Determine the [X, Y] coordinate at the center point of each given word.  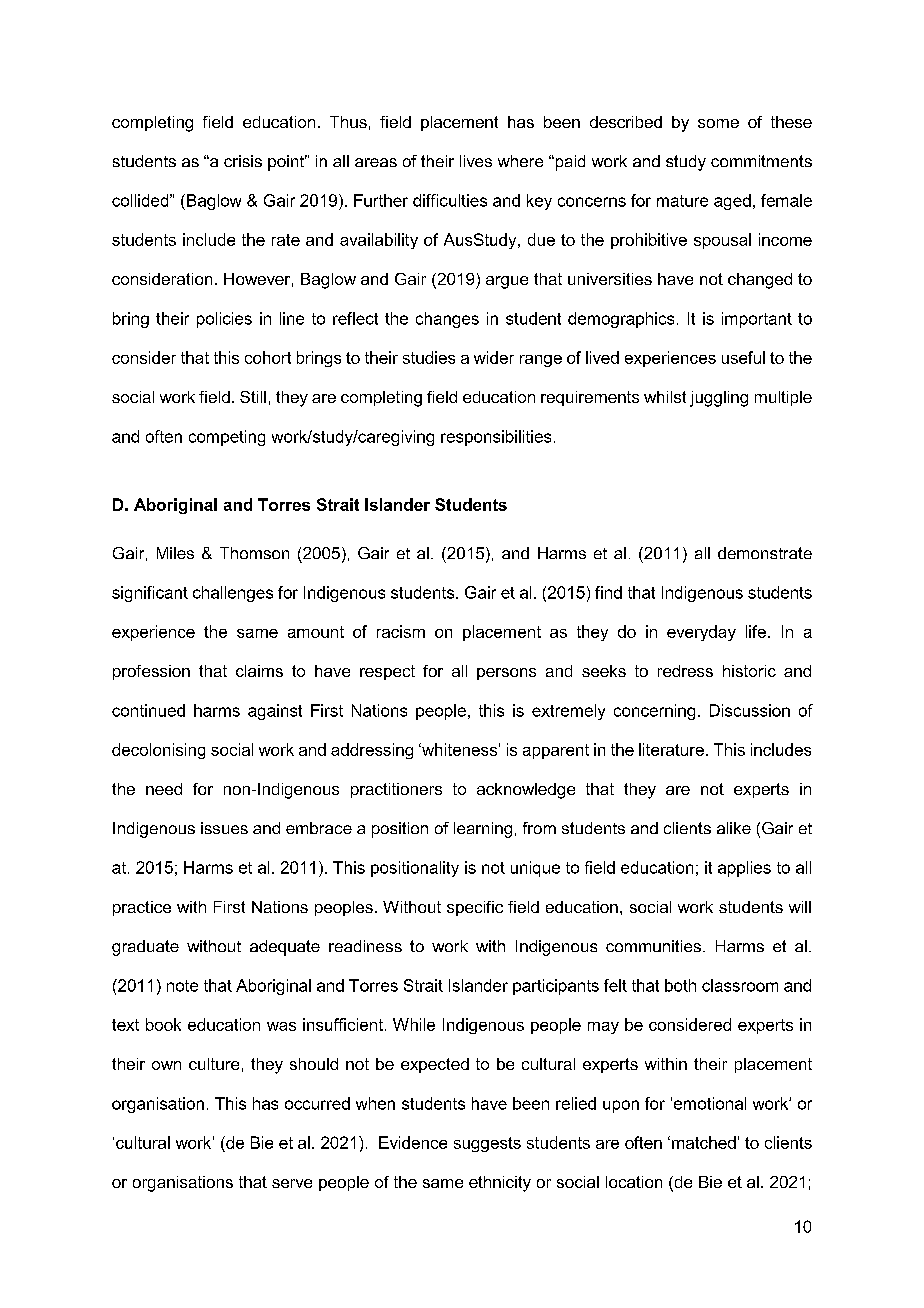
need [164, 789]
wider [494, 357]
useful [743, 357]
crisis [243, 161]
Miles [175, 553]
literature [671, 749]
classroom [740, 985]
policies [224, 320]
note [182, 986]
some [718, 123]
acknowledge [526, 791]
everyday [701, 633]
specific [475, 908]
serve [292, 1183]
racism [401, 631]
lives [476, 161]
